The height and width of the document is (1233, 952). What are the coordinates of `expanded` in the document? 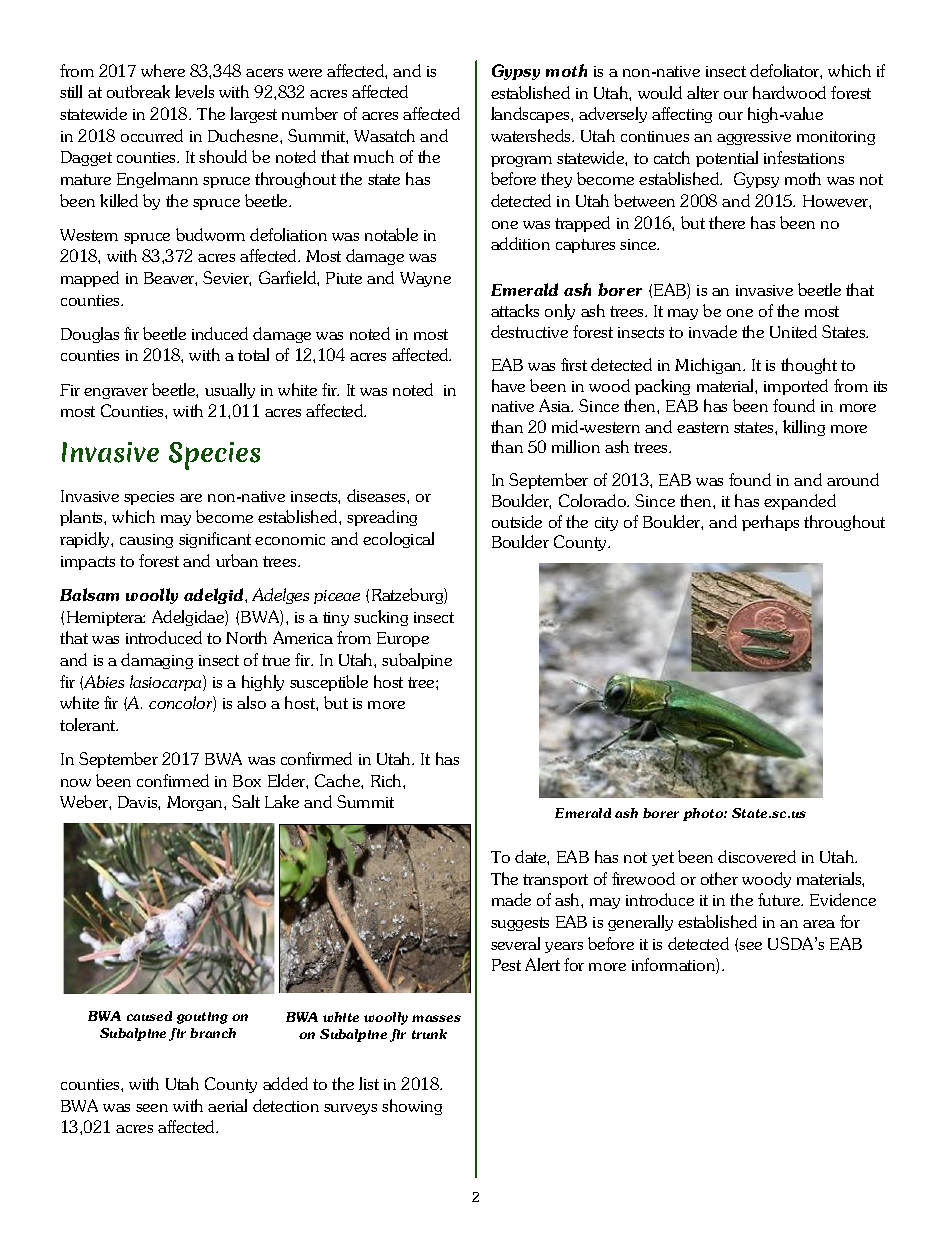 It's located at (800, 502).
